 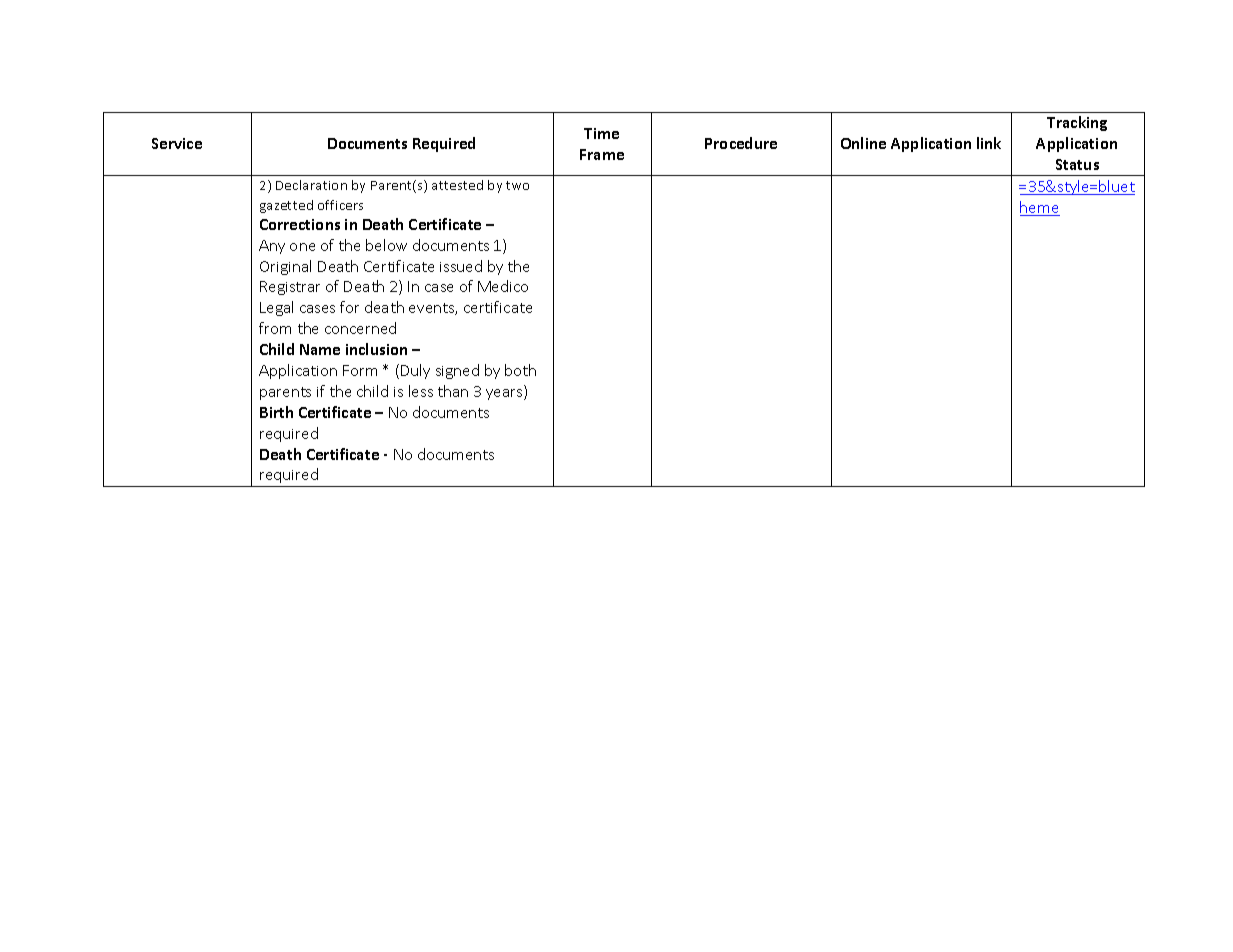 I want to click on Medico, so click(x=503, y=286).
